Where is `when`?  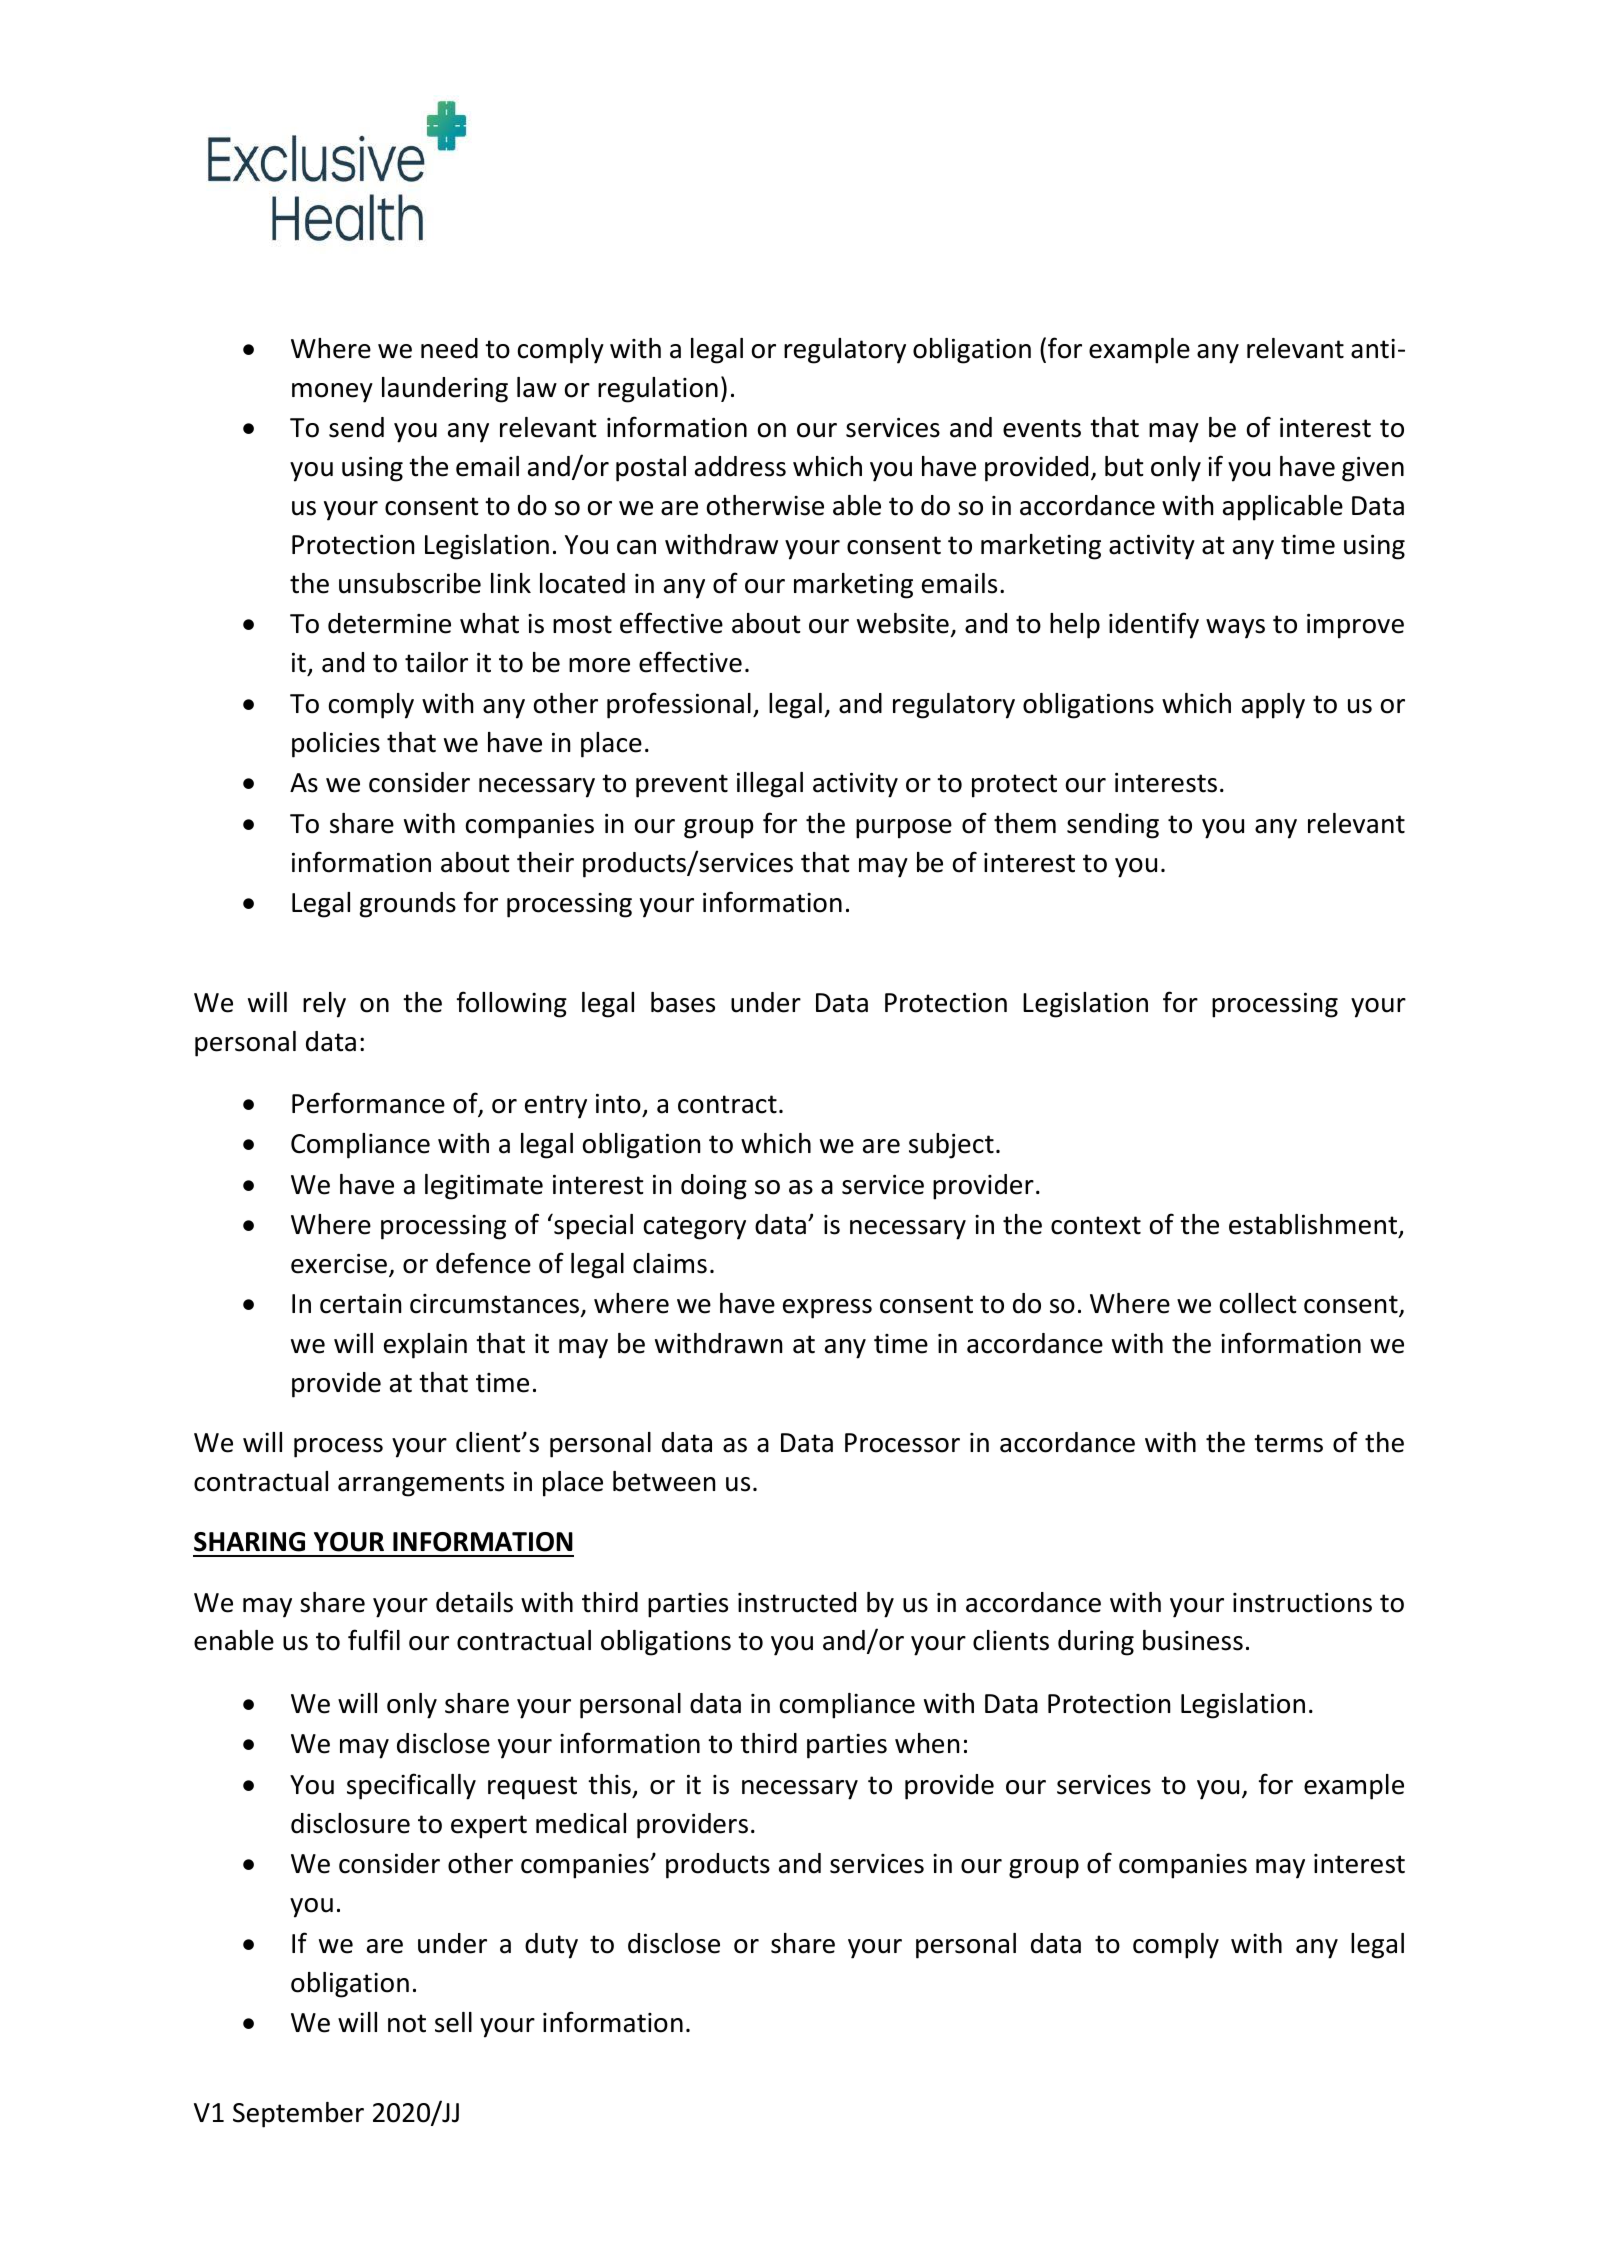
when is located at coordinates (927, 1743).
